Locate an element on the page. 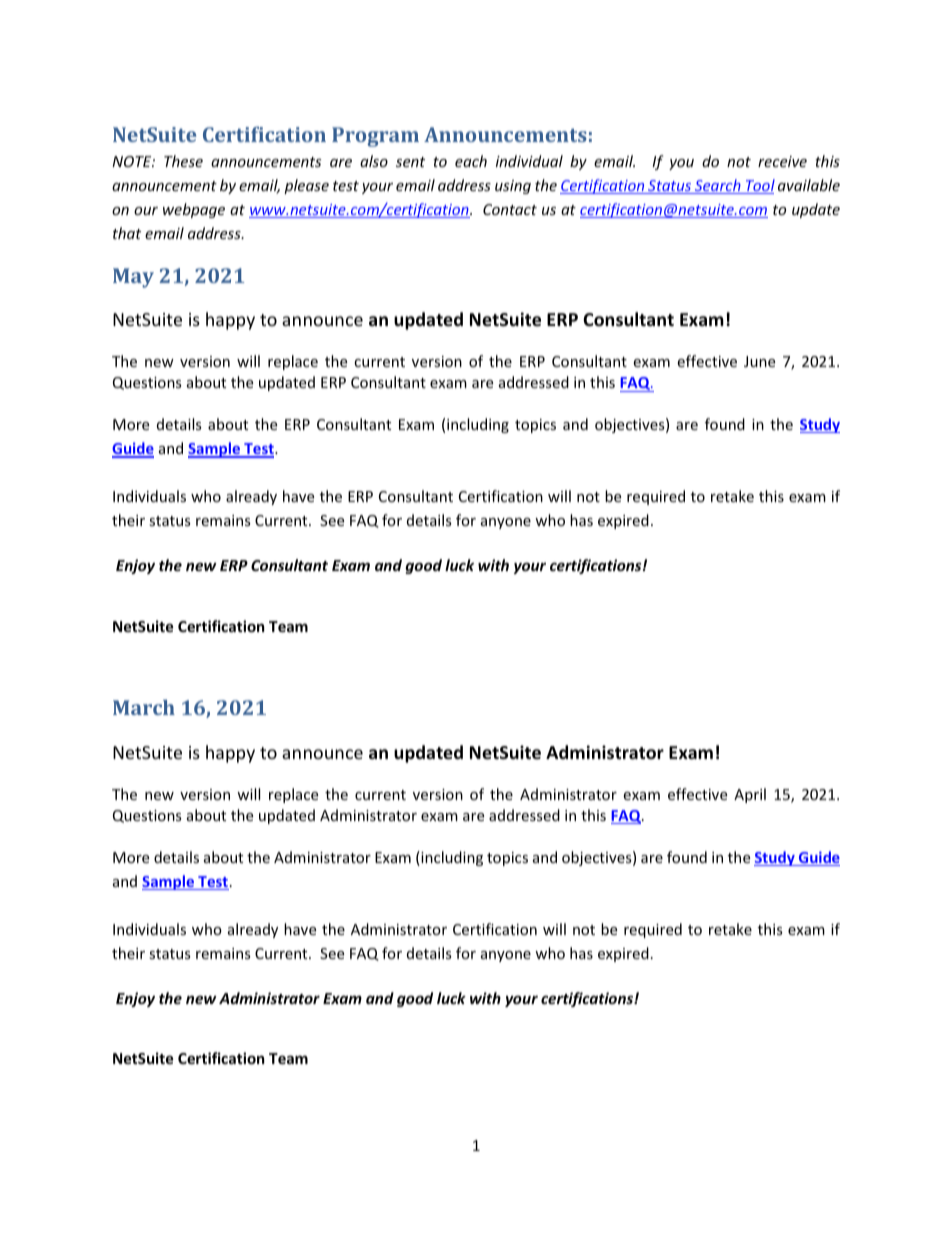  webpage is located at coordinates (194, 210).
